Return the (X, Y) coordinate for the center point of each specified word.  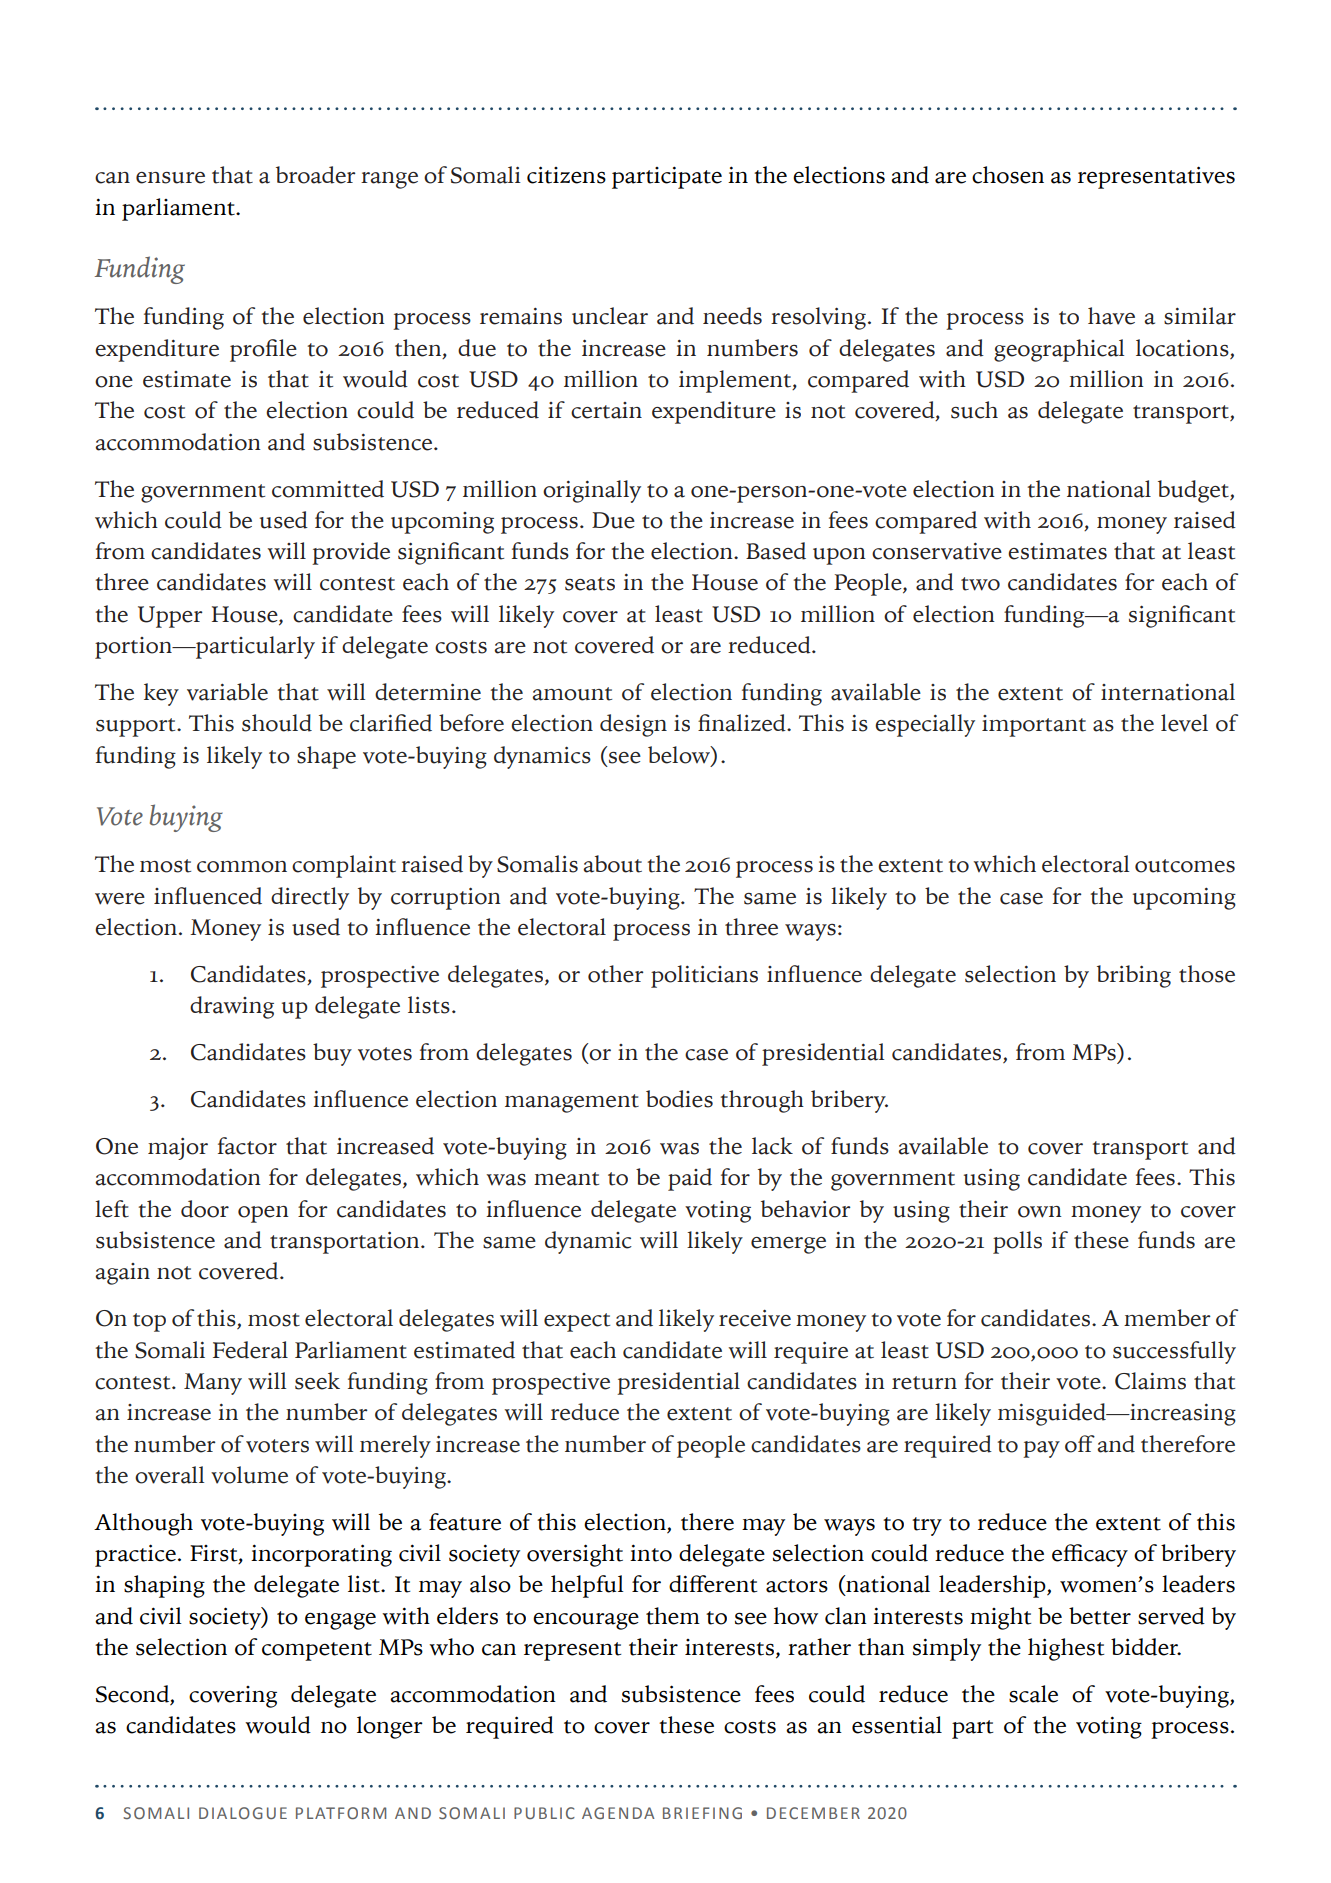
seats (590, 584)
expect (577, 1322)
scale (1033, 1694)
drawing (232, 1007)
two (980, 584)
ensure (170, 178)
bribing (1134, 976)
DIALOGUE (243, 1813)
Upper (170, 617)
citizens (566, 175)
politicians (704, 976)
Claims (1150, 1381)
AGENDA (618, 1813)
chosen (1008, 175)
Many (213, 1384)
